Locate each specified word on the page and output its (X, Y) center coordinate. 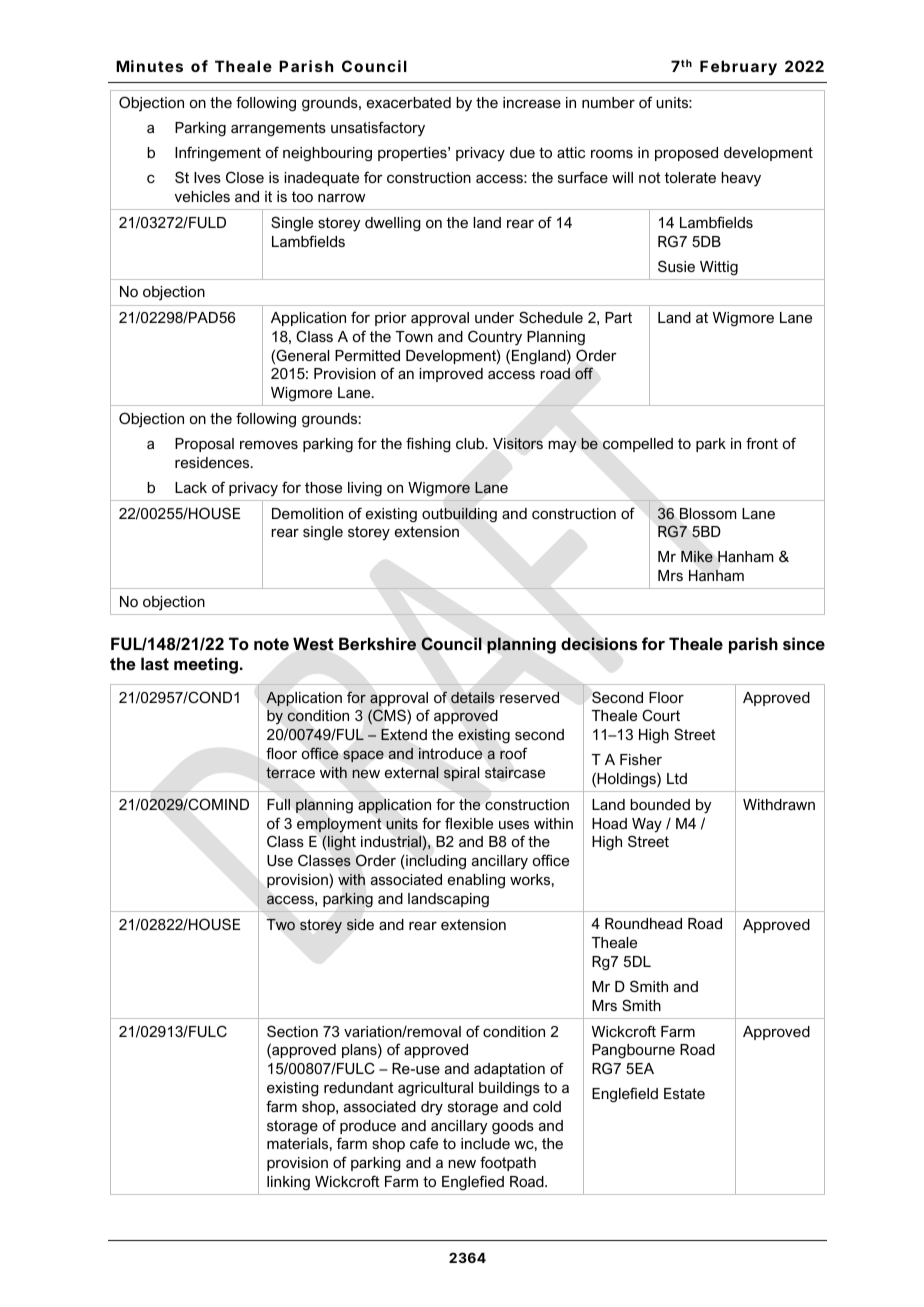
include (485, 1143)
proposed (686, 154)
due (522, 152)
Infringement (218, 153)
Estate (684, 1093)
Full (278, 804)
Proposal (204, 445)
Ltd (677, 778)
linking (288, 1183)
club (471, 443)
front (762, 443)
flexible (469, 823)
